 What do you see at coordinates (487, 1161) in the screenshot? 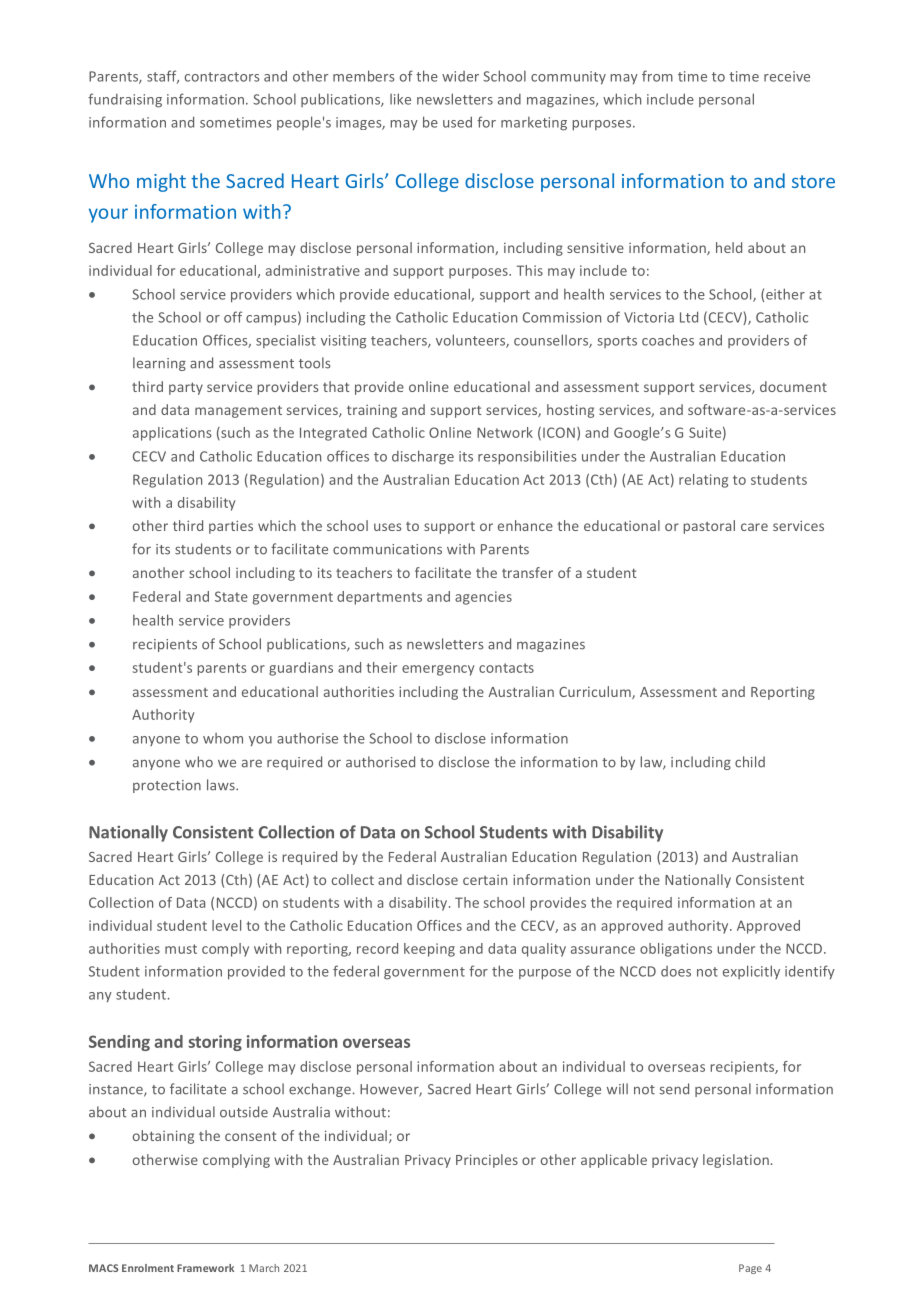
I see `Principles` at bounding box center [487, 1161].
